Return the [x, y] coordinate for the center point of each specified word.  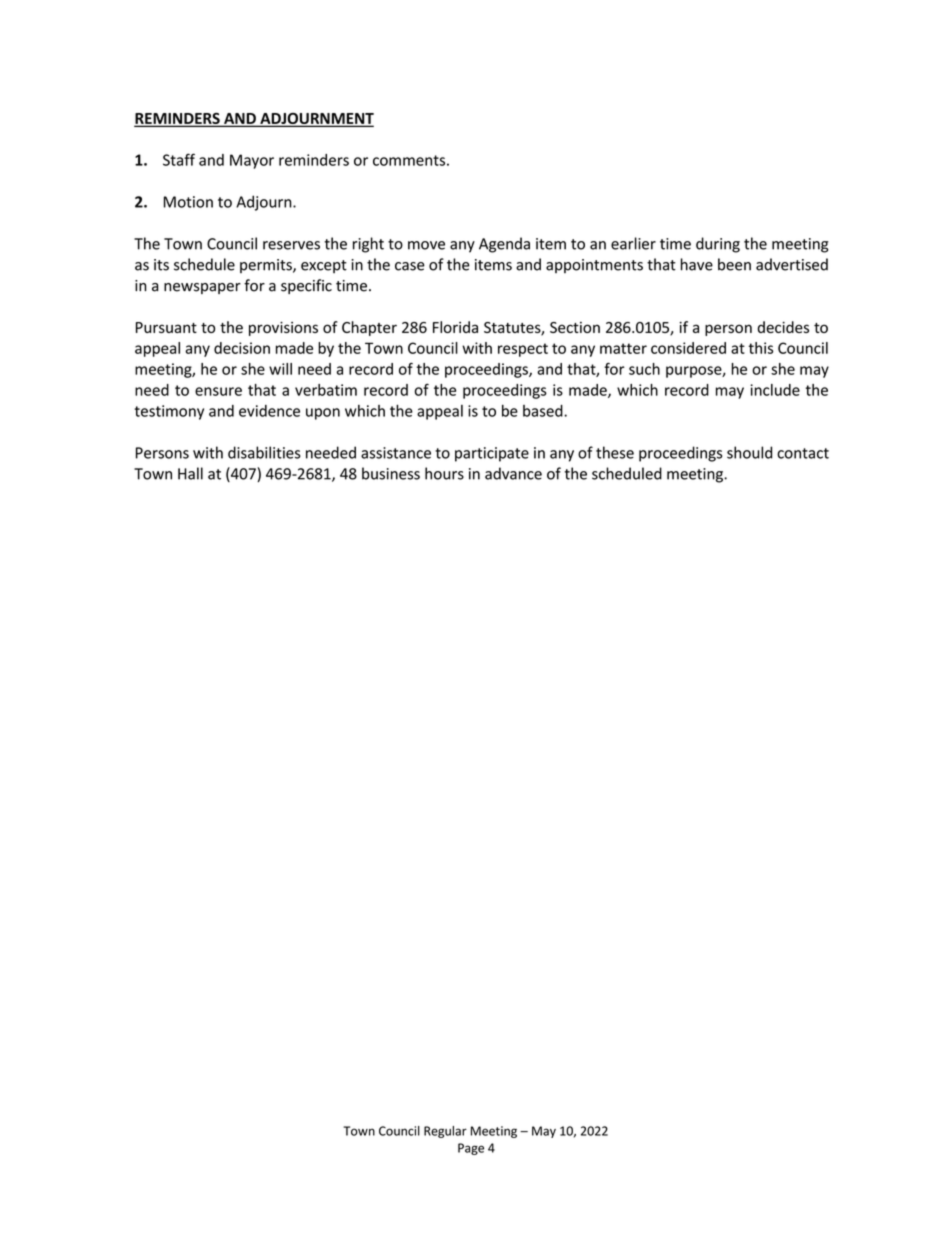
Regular [445, 1132]
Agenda [504, 245]
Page [471, 1149]
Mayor [252, 161]
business [391, 473]
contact [803, 453]
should [749, 452]
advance [513, 473]
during [718, 245]
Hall [190, 473]
